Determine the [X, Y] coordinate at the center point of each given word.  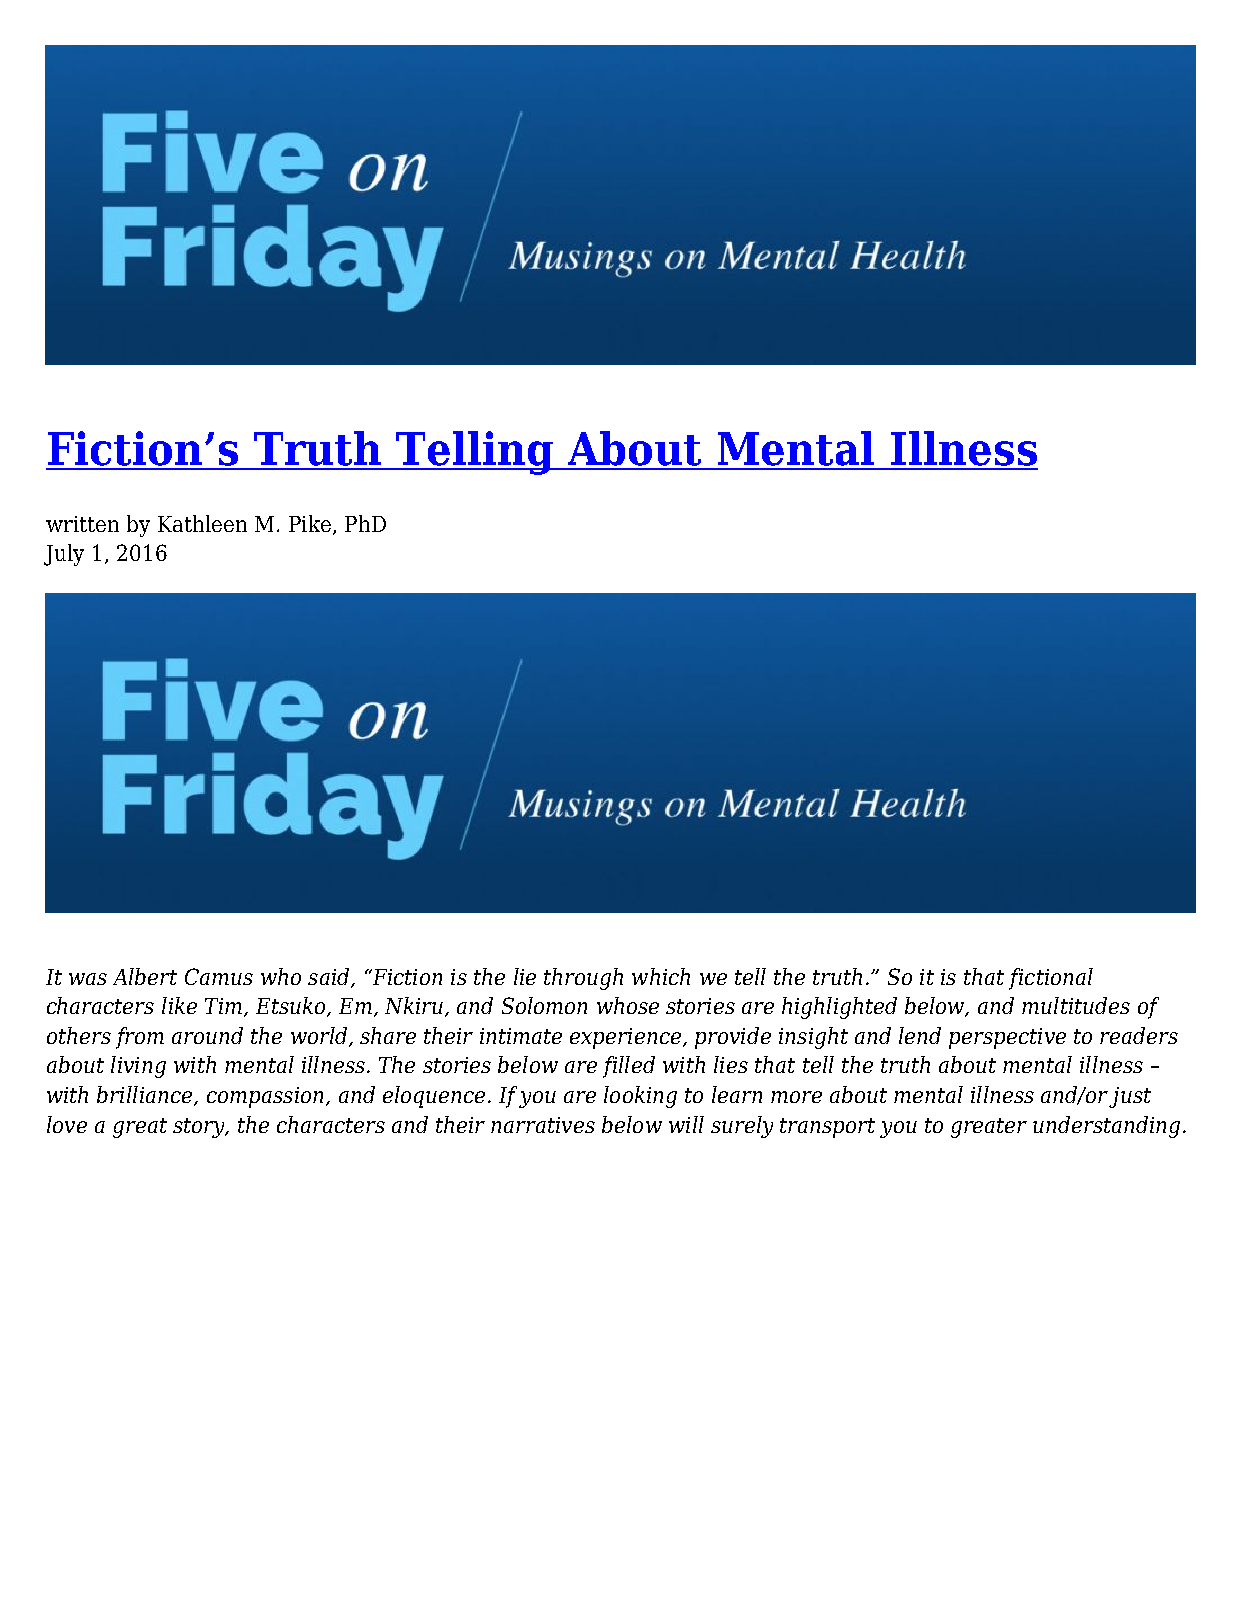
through [583, 979]
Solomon [544, 1005]
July [64, 555]
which [661, 976]
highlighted [839, 1008]
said [328, 976]
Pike [310, 523]
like [179, 1005]
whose [628, 1005]
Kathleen [202, 523]
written [82, 524]
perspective [1007, 1038]
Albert [145, 976]
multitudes [1076, 1005]
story [200, 1128]
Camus [219, 976]
